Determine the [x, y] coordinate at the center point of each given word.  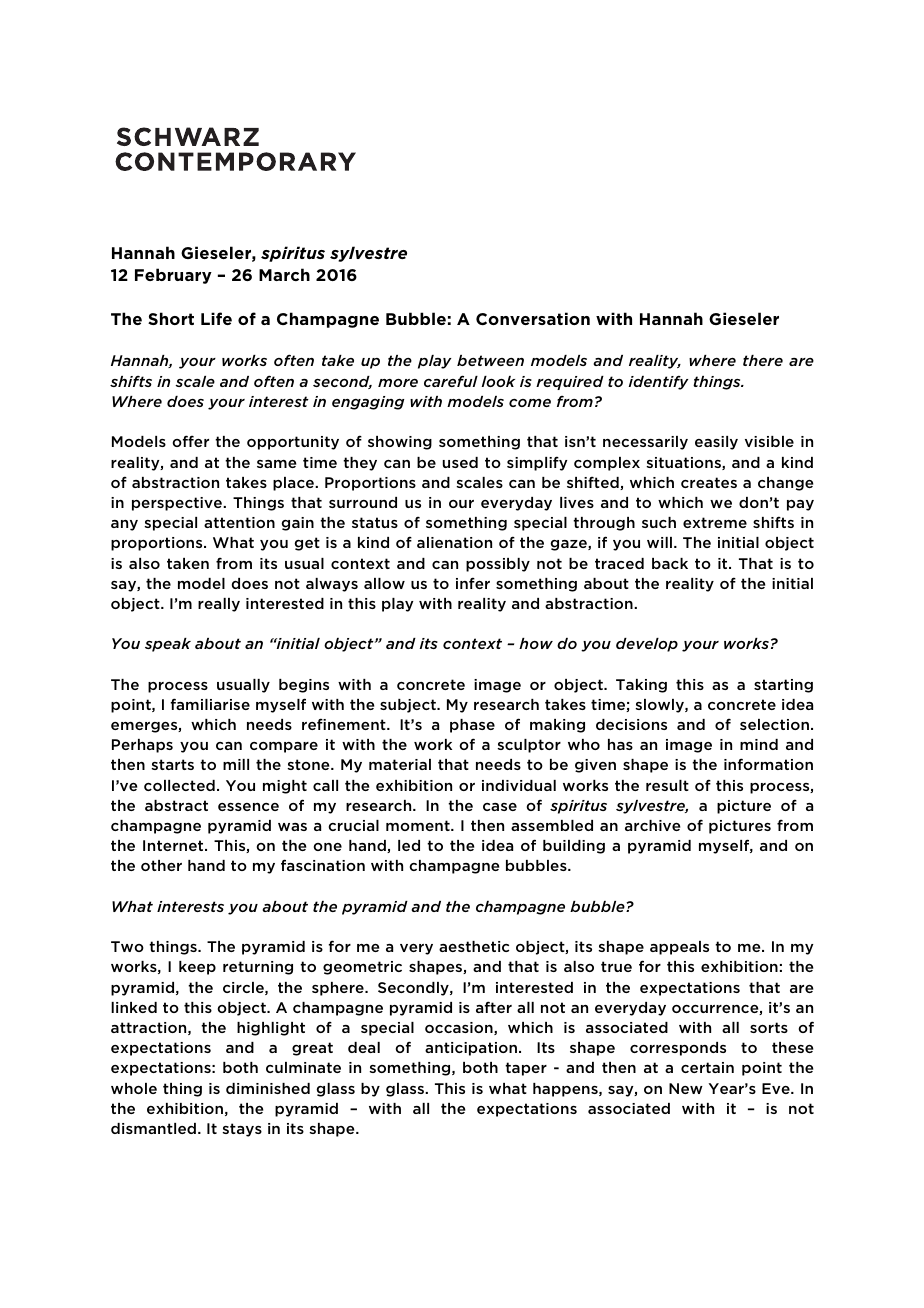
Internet [174, 845]
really [219, 605]
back [670, 563]
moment [419, 825]
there [763, 360]
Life [216, 318]
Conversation [533, 318]
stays [242, 1130]
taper [526, 1069]
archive [652, 825]
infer [473, 583]
